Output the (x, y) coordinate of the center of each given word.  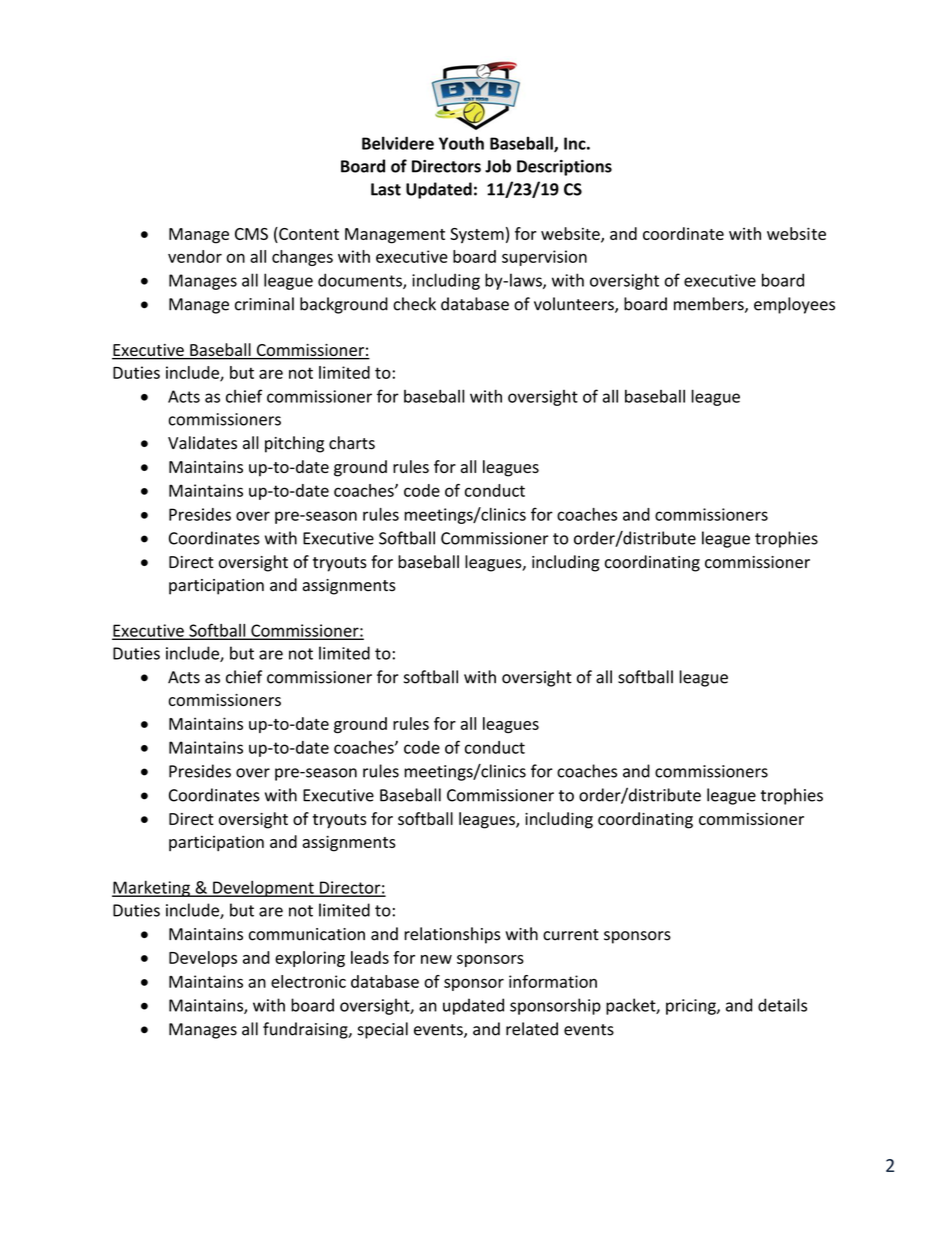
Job (498, 166)
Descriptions (564, 168)
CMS (251, 234)
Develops (203, 959)
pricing (692, 1007)
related (532, 1029)
